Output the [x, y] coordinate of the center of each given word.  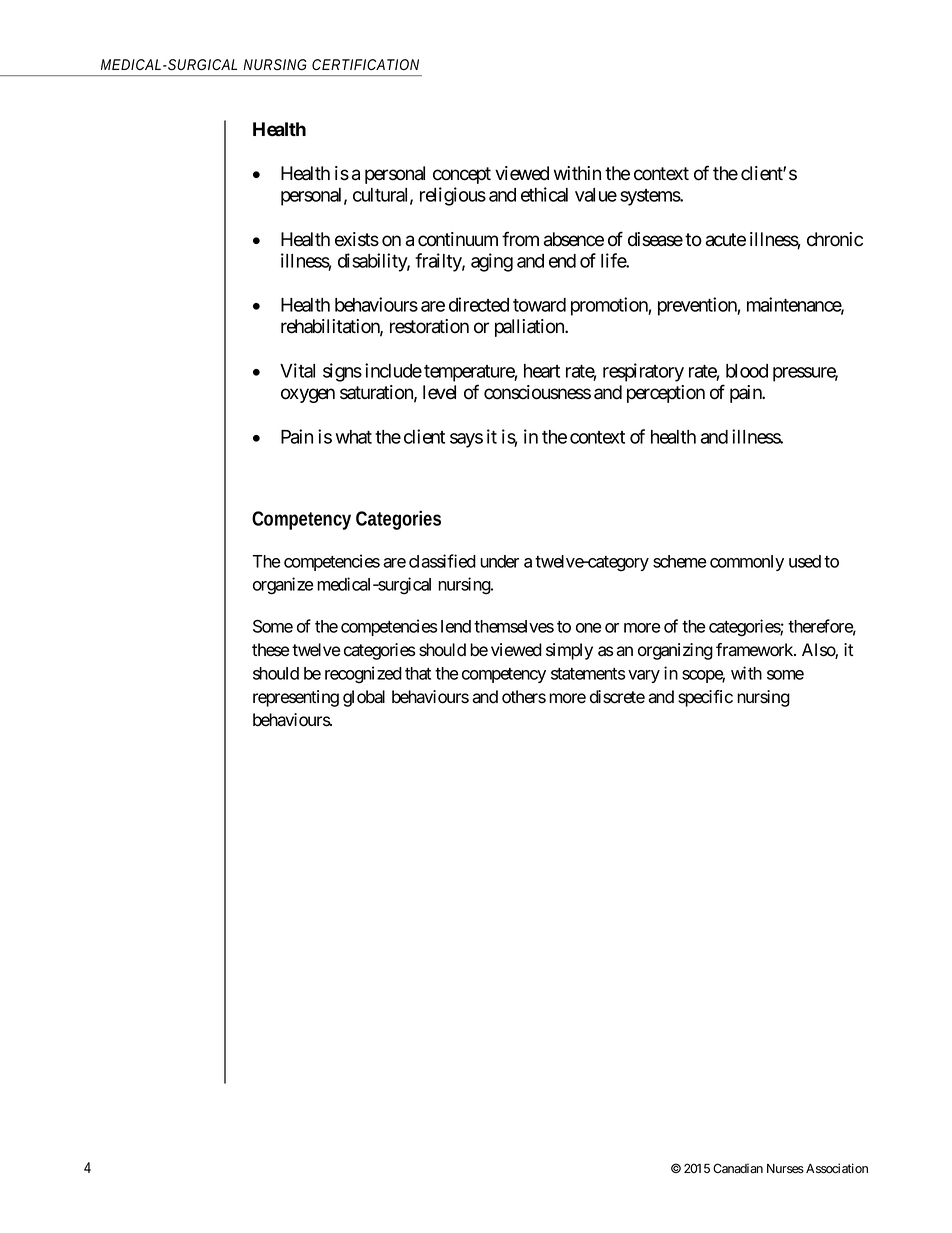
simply [569, 651]
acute [726, 240]
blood [747, 371]
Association [837, 1168]
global [364, 698]
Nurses [785, 1169]
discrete [617, 697]
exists [357, 239]
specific [705, 698]
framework [756, 650]
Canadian [738, 1168]
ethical [544, 194]
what [354, 437]
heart [542, 371]
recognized [363, 675]
